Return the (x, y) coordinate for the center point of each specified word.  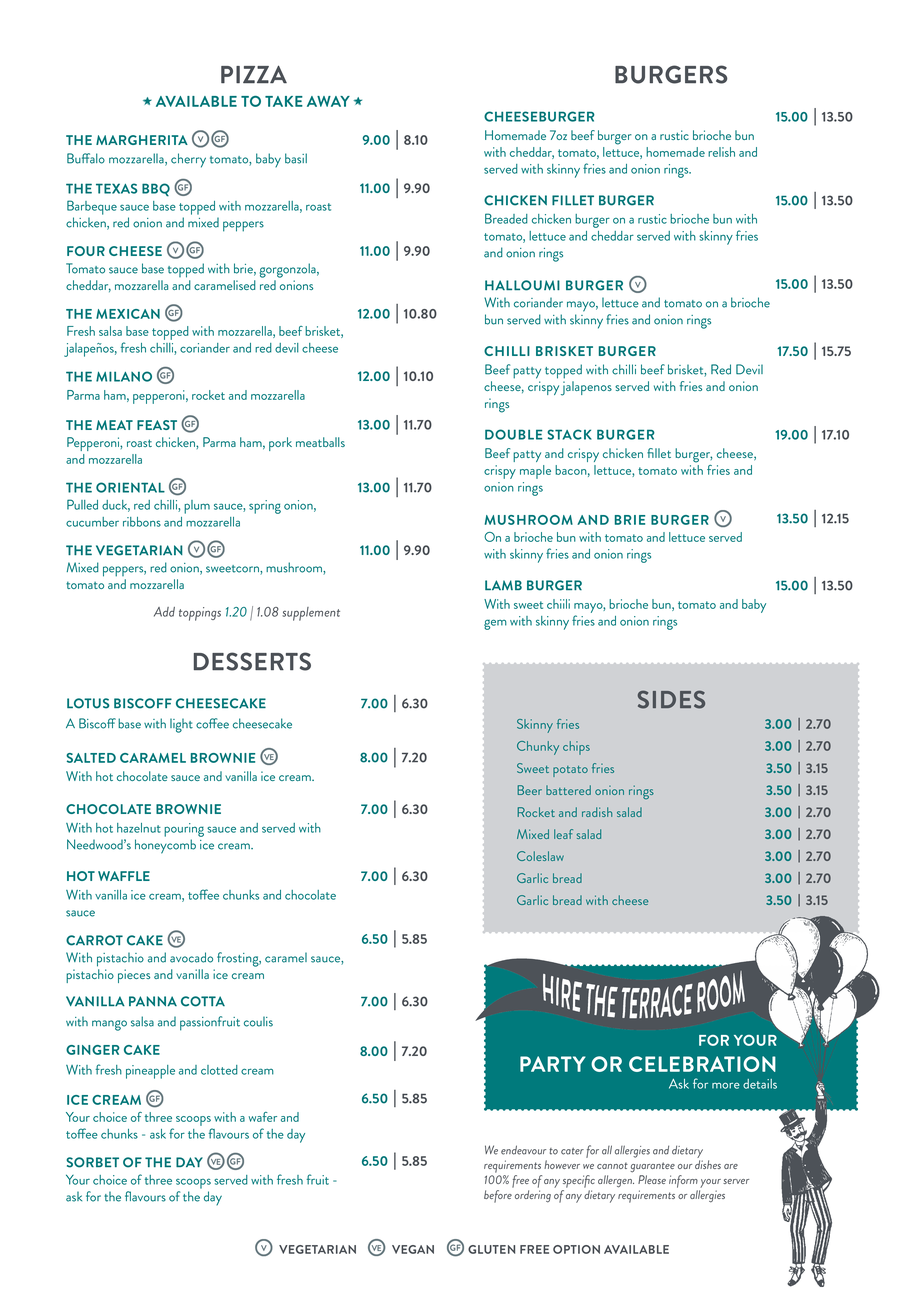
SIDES (671, 699)
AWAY (328, 101)
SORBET (92, 1162)
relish (721, 152)
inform (683, 1181)
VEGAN (413, 1249)
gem (495, 624)
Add (164, 612)
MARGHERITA (142, 140)
